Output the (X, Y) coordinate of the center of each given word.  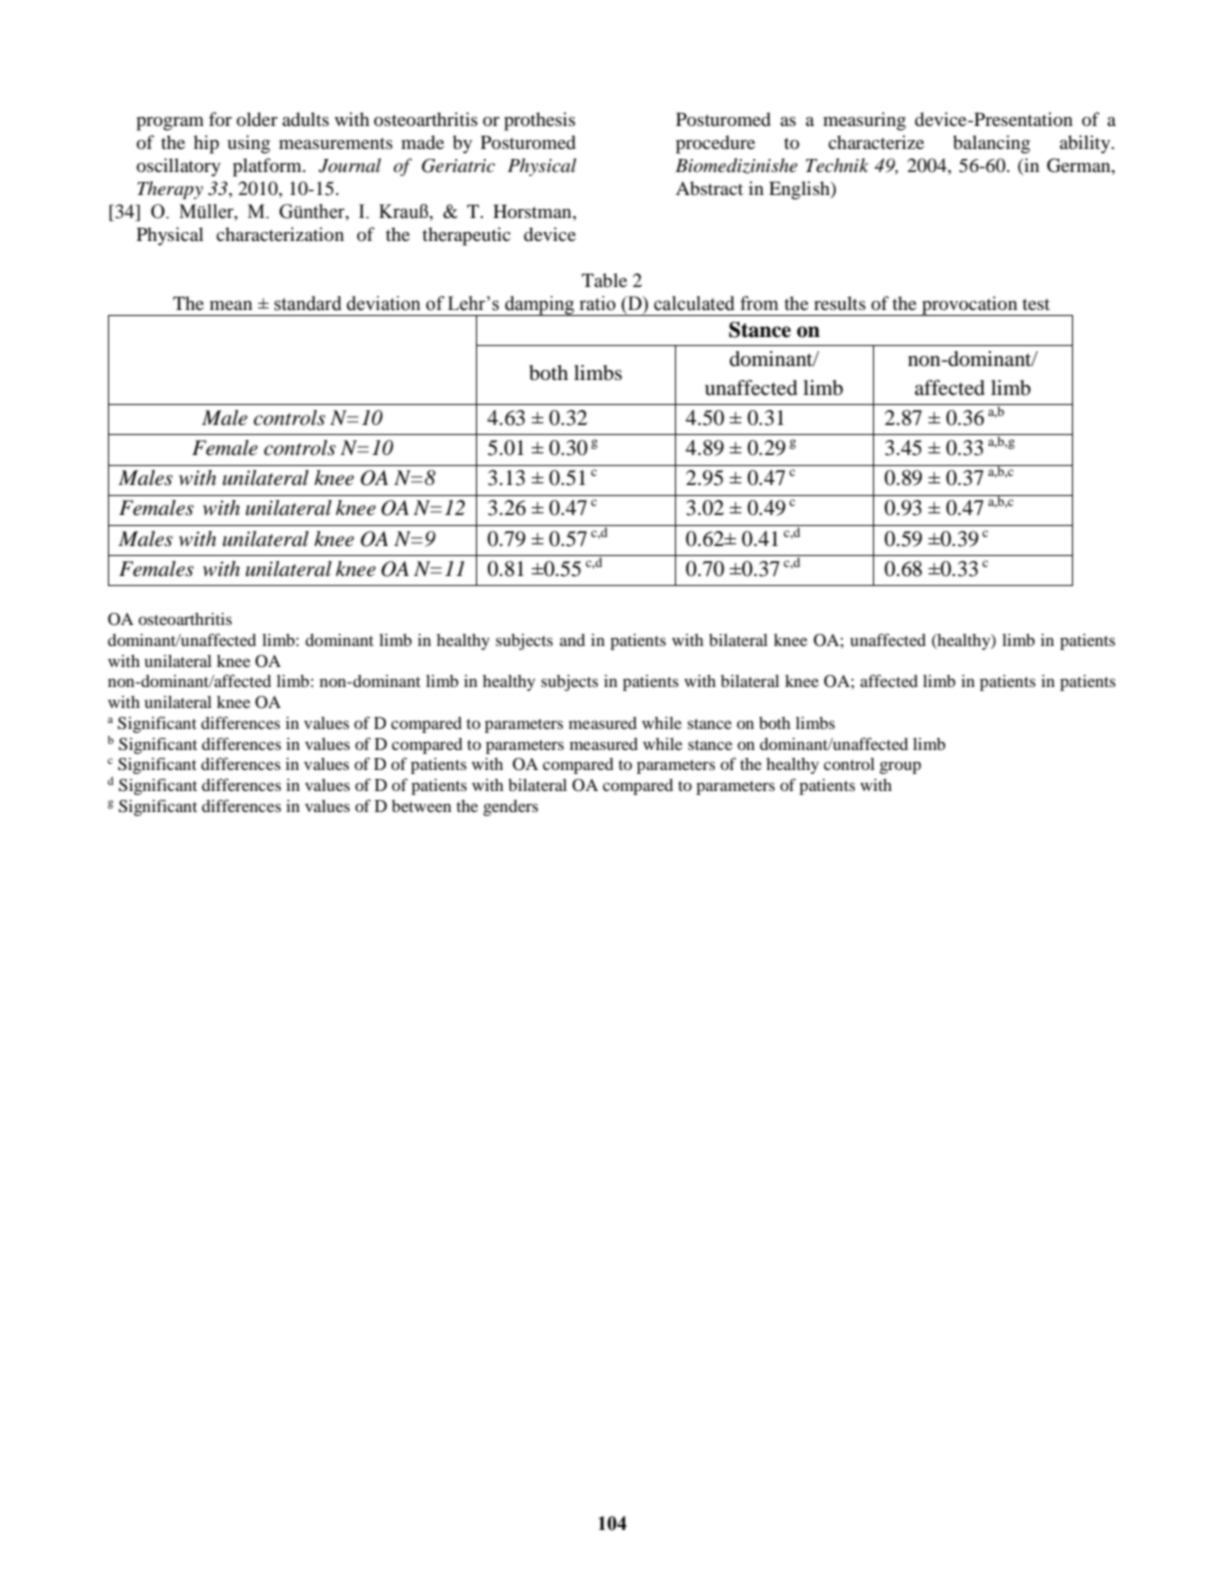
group (900, 767)
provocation (970, 306)
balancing (991, 144)
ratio (597, 303)
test (1036, 304)
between (421, 806)
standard (308, 303)
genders (510, 808)
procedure (715, 144)
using (248, 144)
